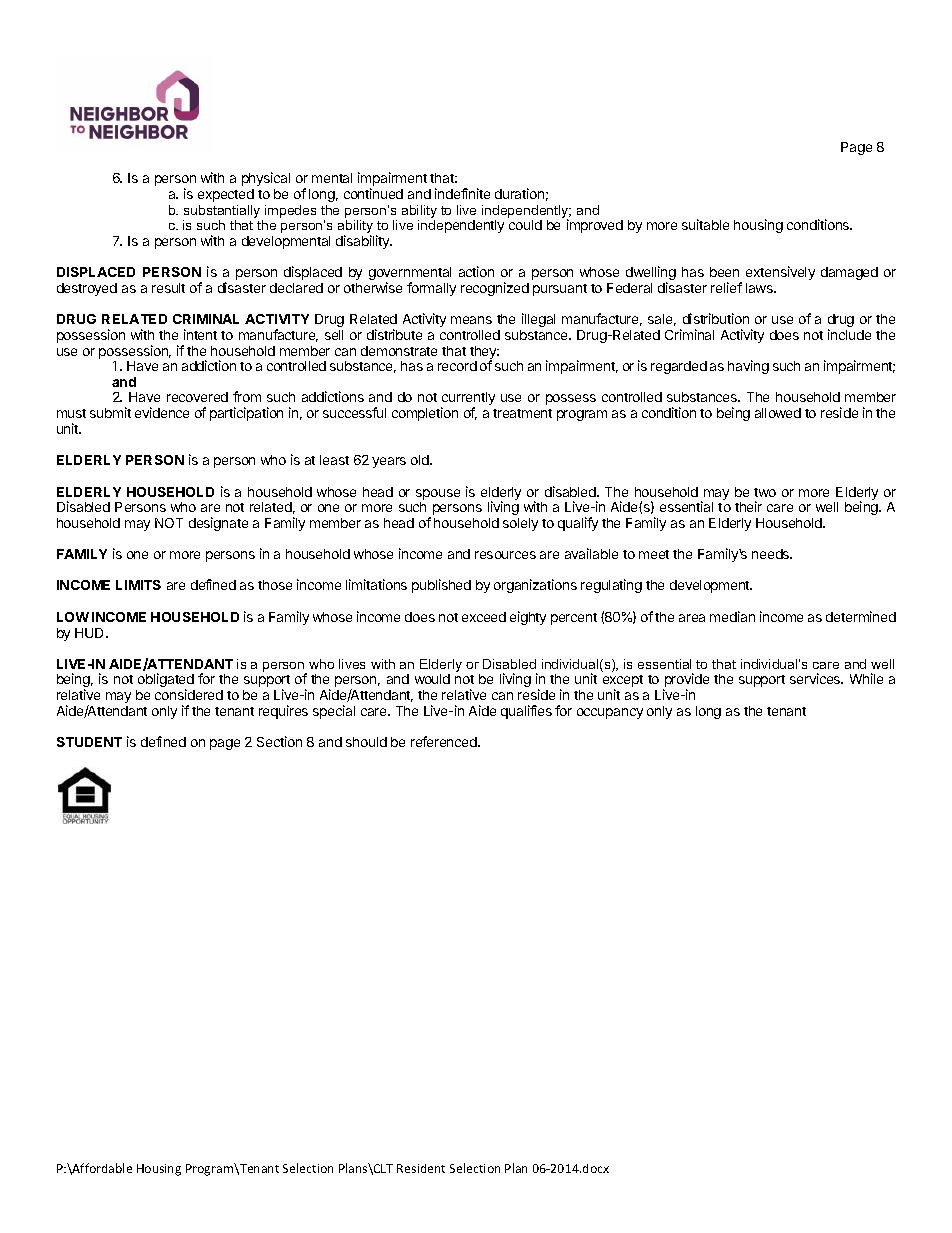 The image size is (952, 1233). I want to click on considered, so click(189, 694).
